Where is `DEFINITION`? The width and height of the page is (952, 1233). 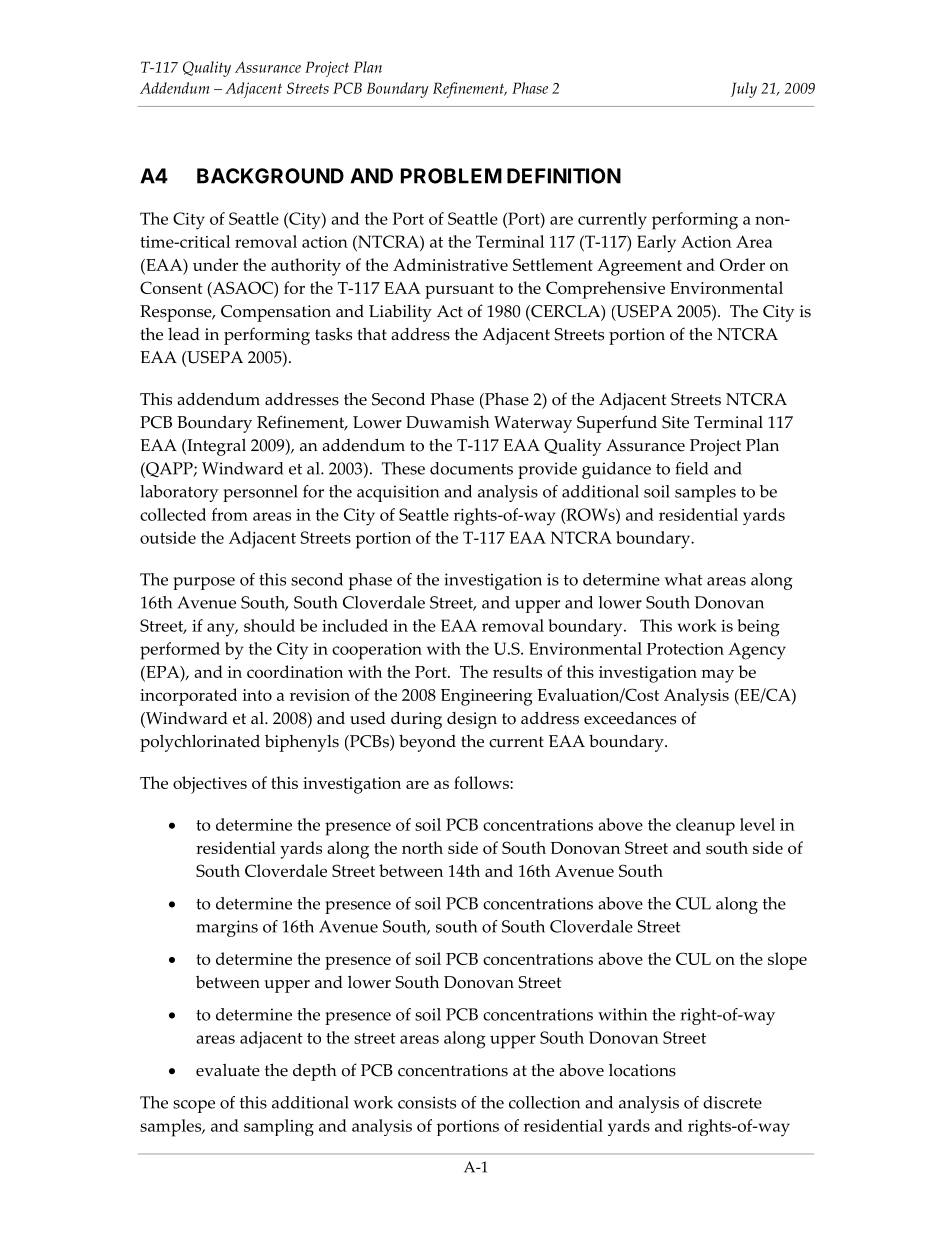
DEFINITION is located at coordinates (564, 176).
